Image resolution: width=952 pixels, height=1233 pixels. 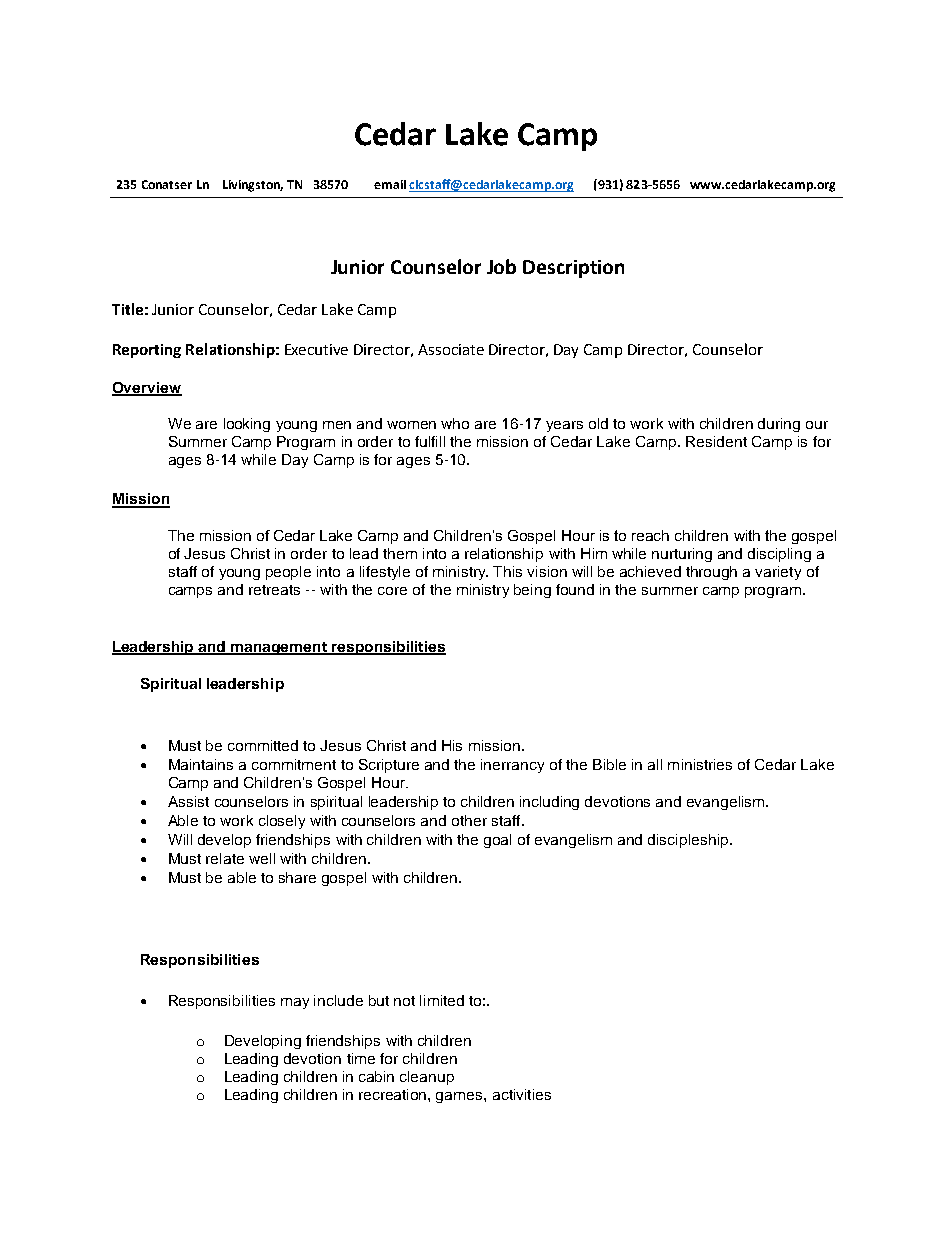 What do you see at coordinates (711, 573) in the screenshot?
I see `through` at bounding box center [711, 573].
